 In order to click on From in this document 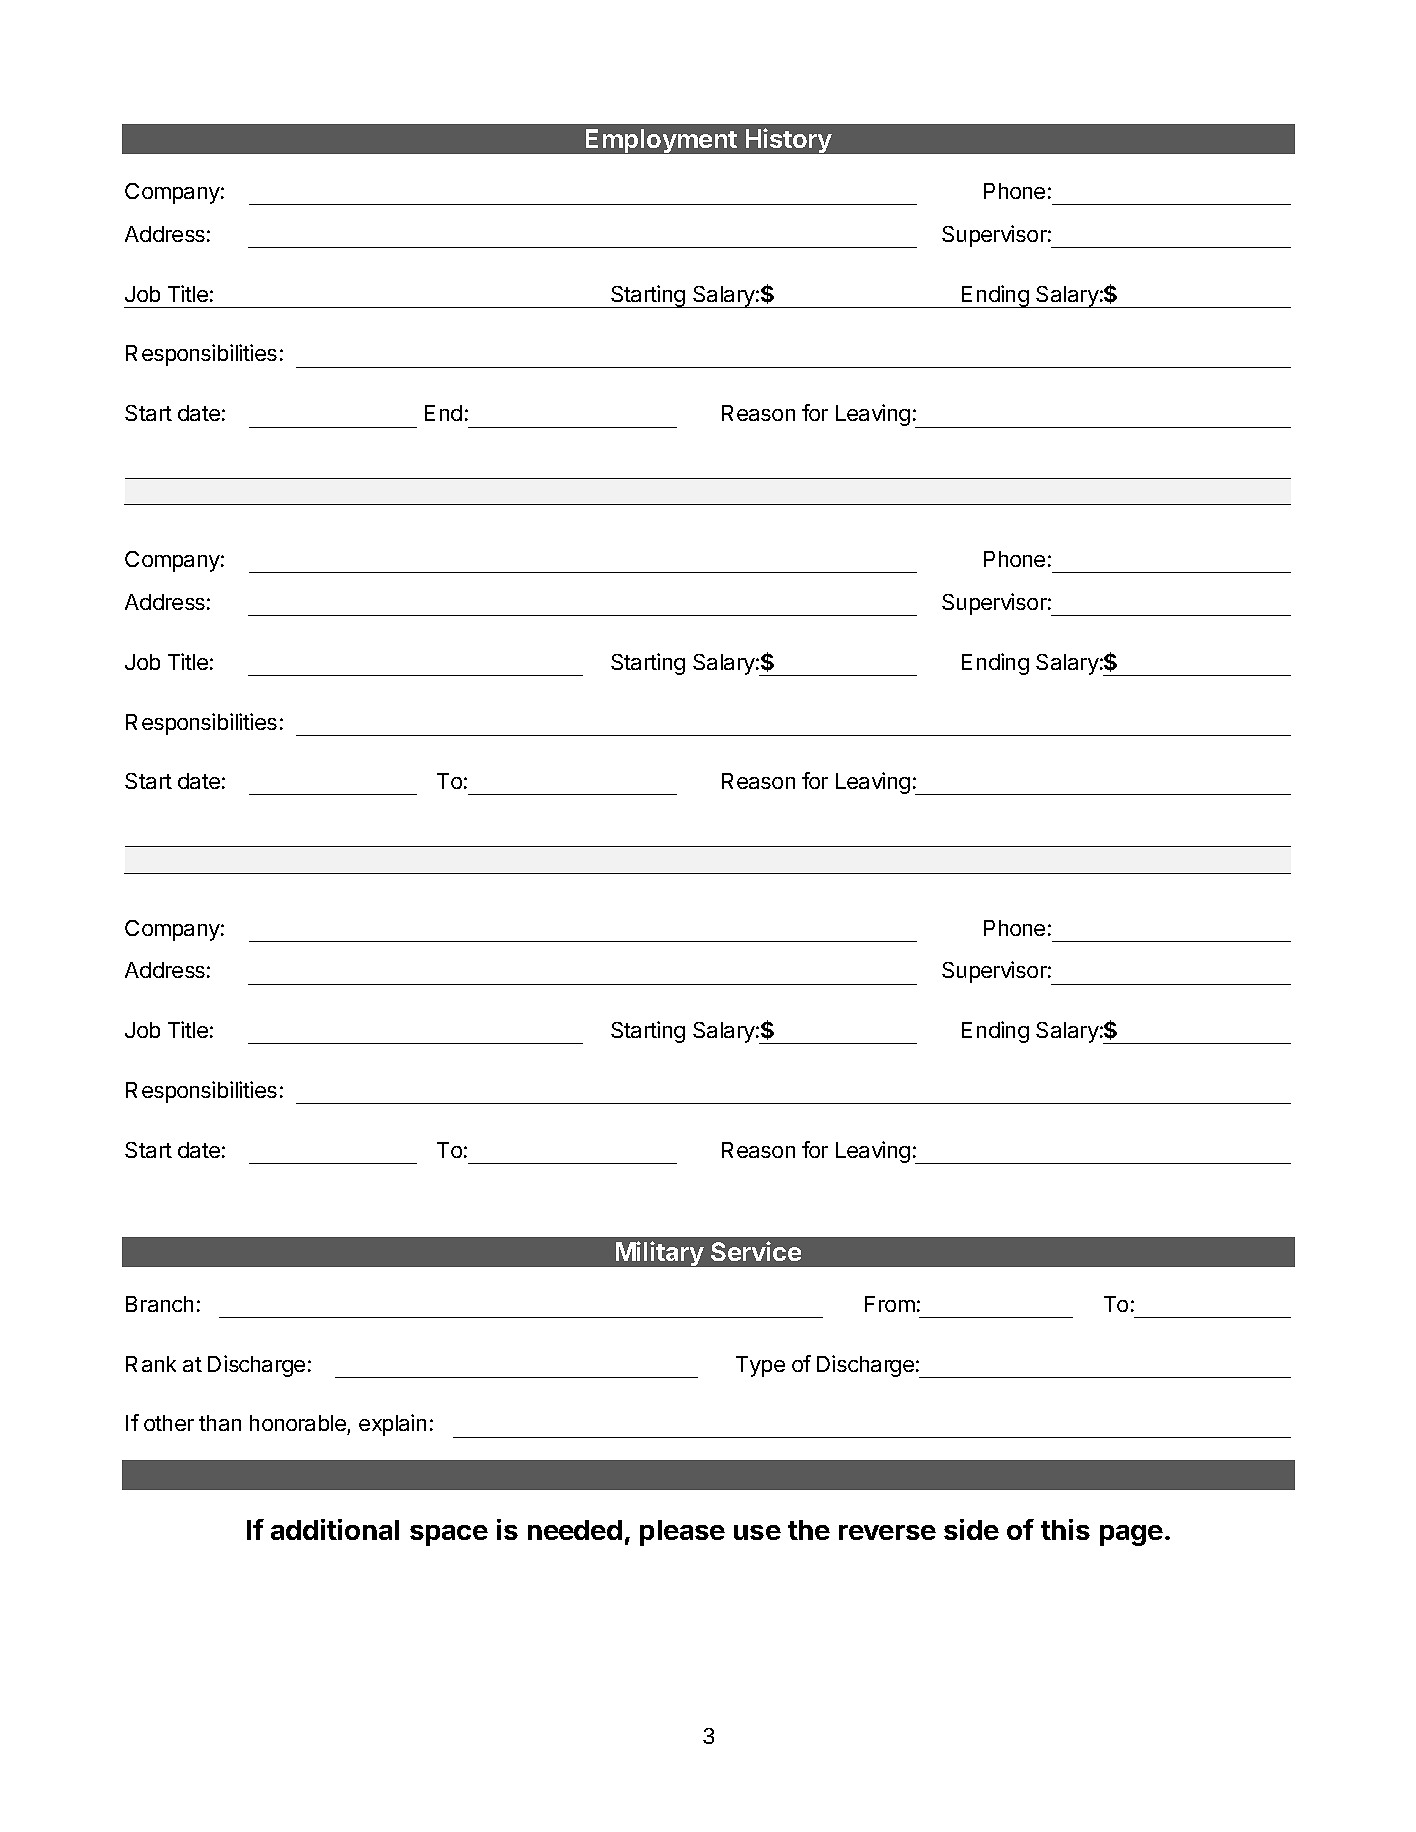, I will do `click(890, 1304)`.
